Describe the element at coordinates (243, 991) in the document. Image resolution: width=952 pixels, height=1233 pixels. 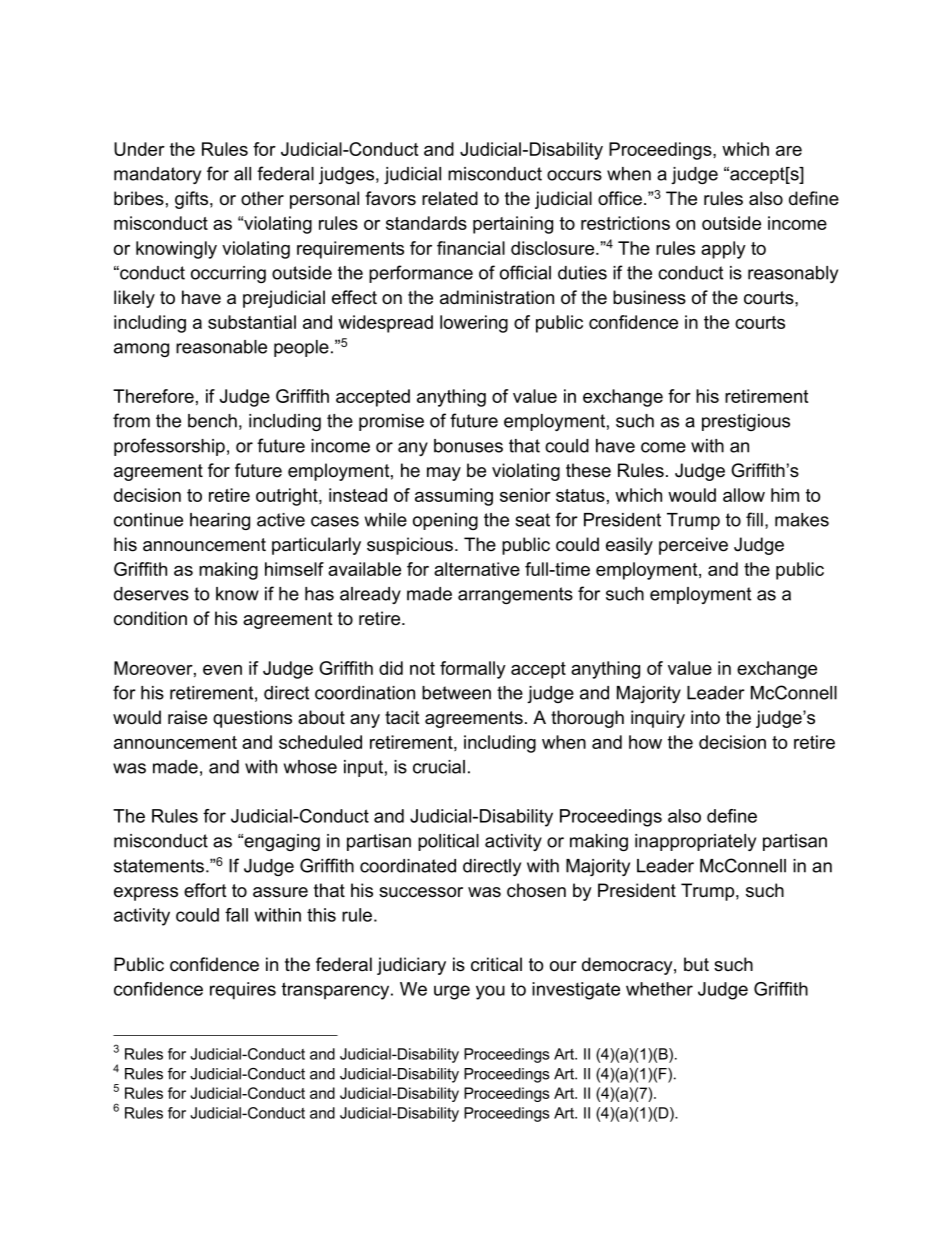
I see `requires` at that location.
